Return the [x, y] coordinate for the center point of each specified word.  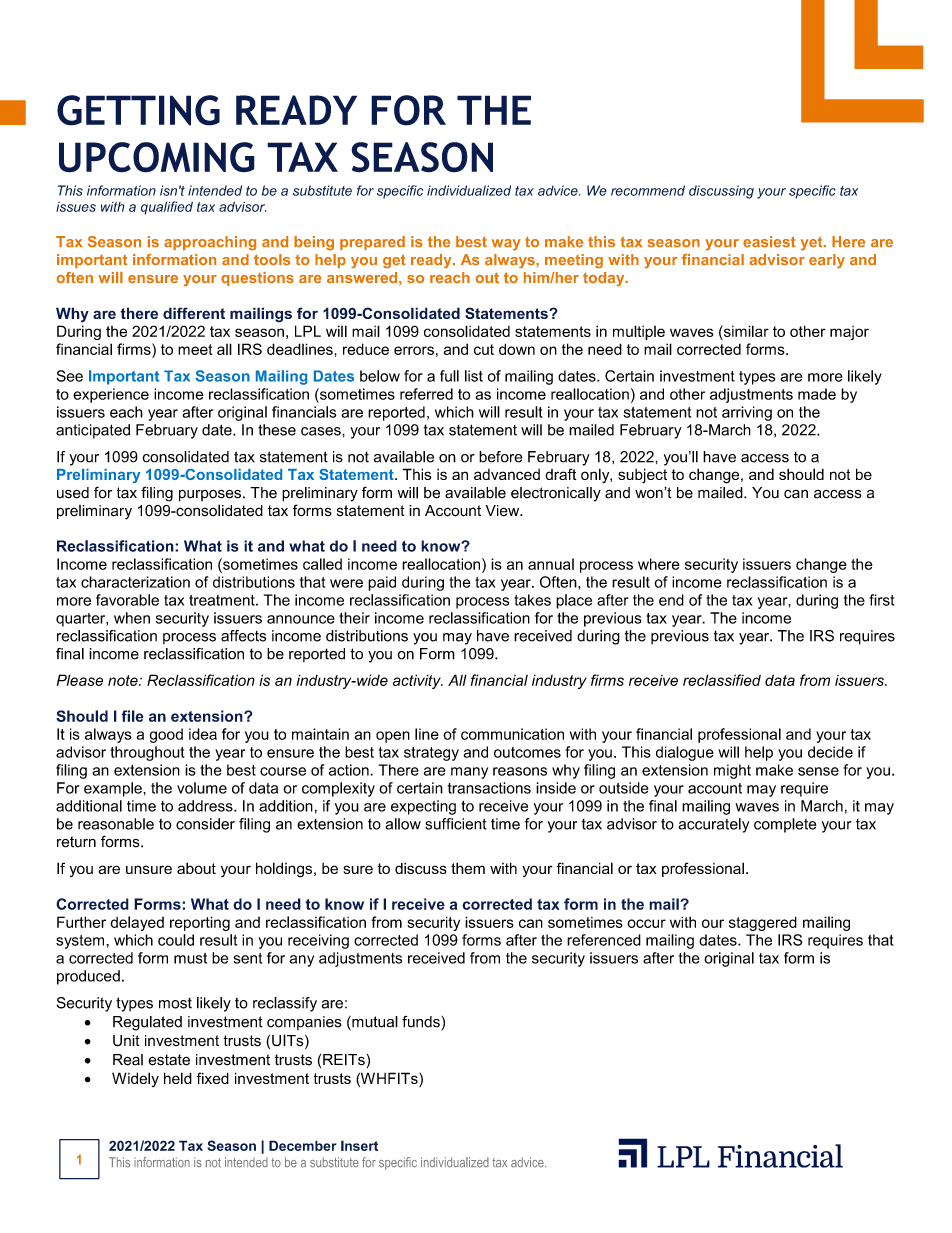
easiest [769, 241]
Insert [359, 1145]
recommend [648, 190]
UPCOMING [157, 157]
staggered [763, 923]
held [178, 1078]
